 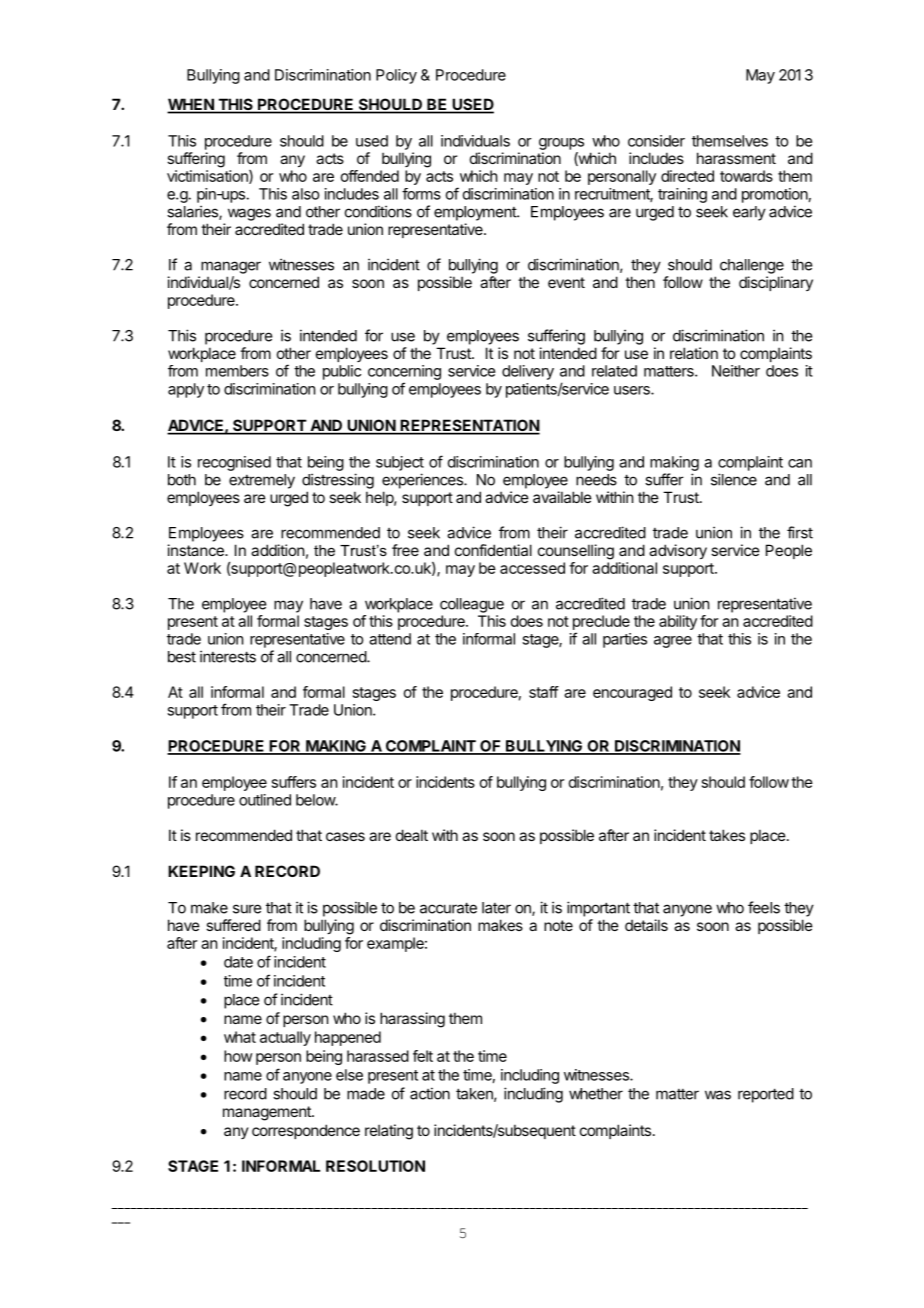 I want to click on groups, so click(x=561, y=144).
